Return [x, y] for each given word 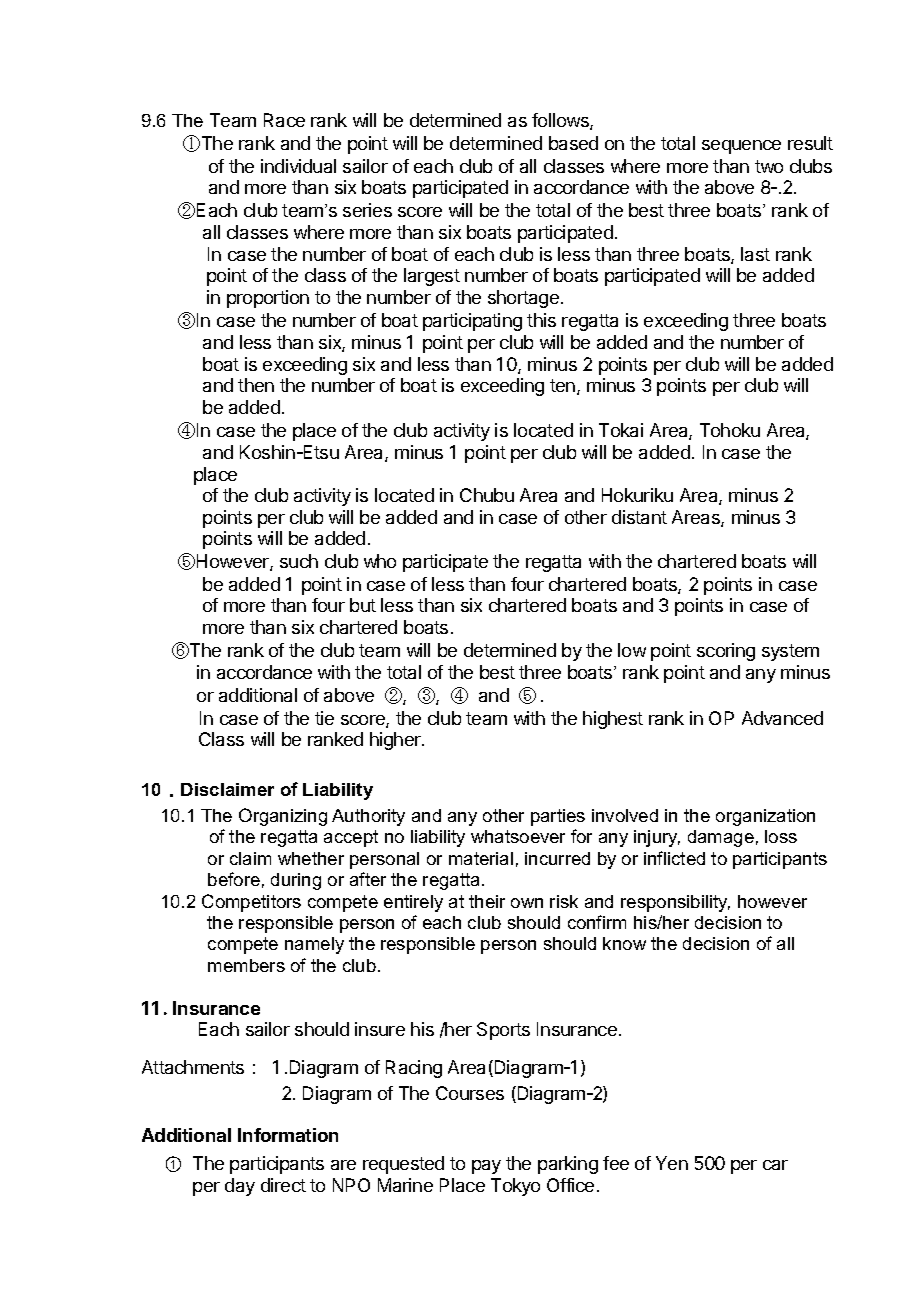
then [256, 385]
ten [564, 387]
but [363, 605]
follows [561, 121]
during [296, 881]
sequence [741, 147]
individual [298, 166]
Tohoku [730, 430]
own [527, 903]
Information [288, 1135]
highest [613, 720]
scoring [726, 652]
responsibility [675, 903]
